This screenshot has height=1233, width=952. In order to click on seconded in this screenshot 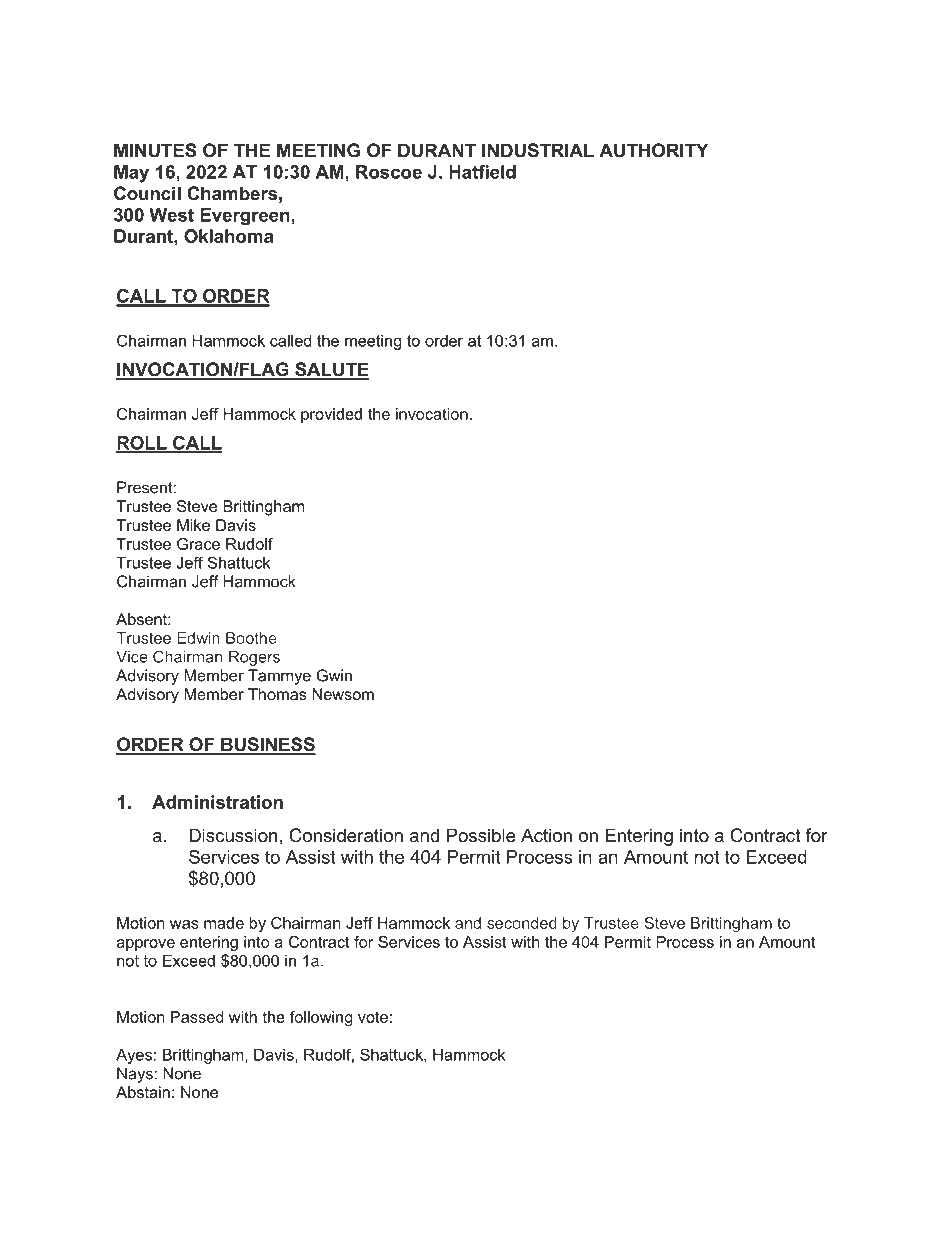, I will do `click(522, 923)`.
